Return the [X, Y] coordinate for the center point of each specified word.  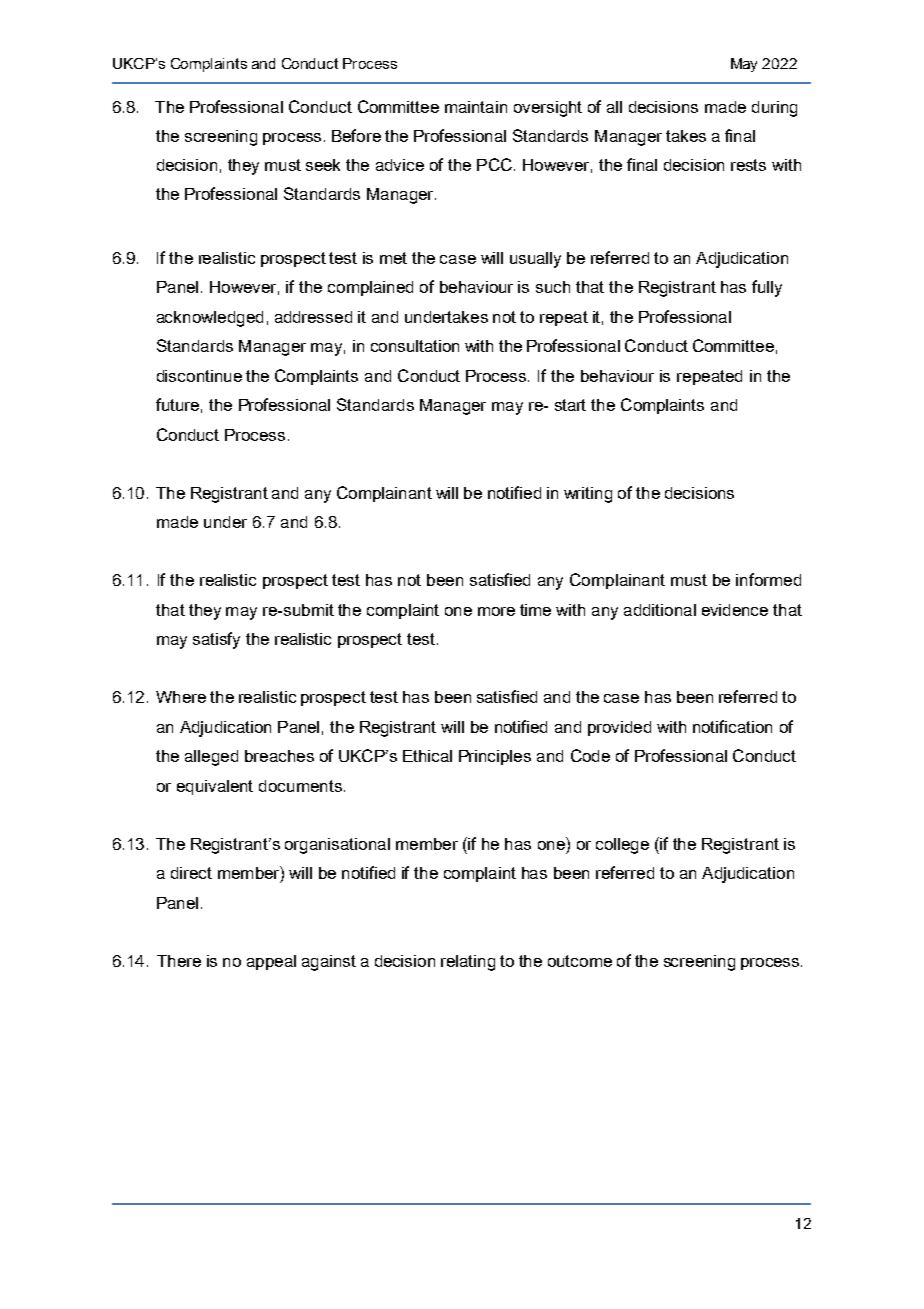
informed [768, 579]
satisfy [216, 640]
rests [748, 165]
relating [468, 963]
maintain [476, 107]
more [496, 611]
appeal [271, 962]
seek [323, 165]
